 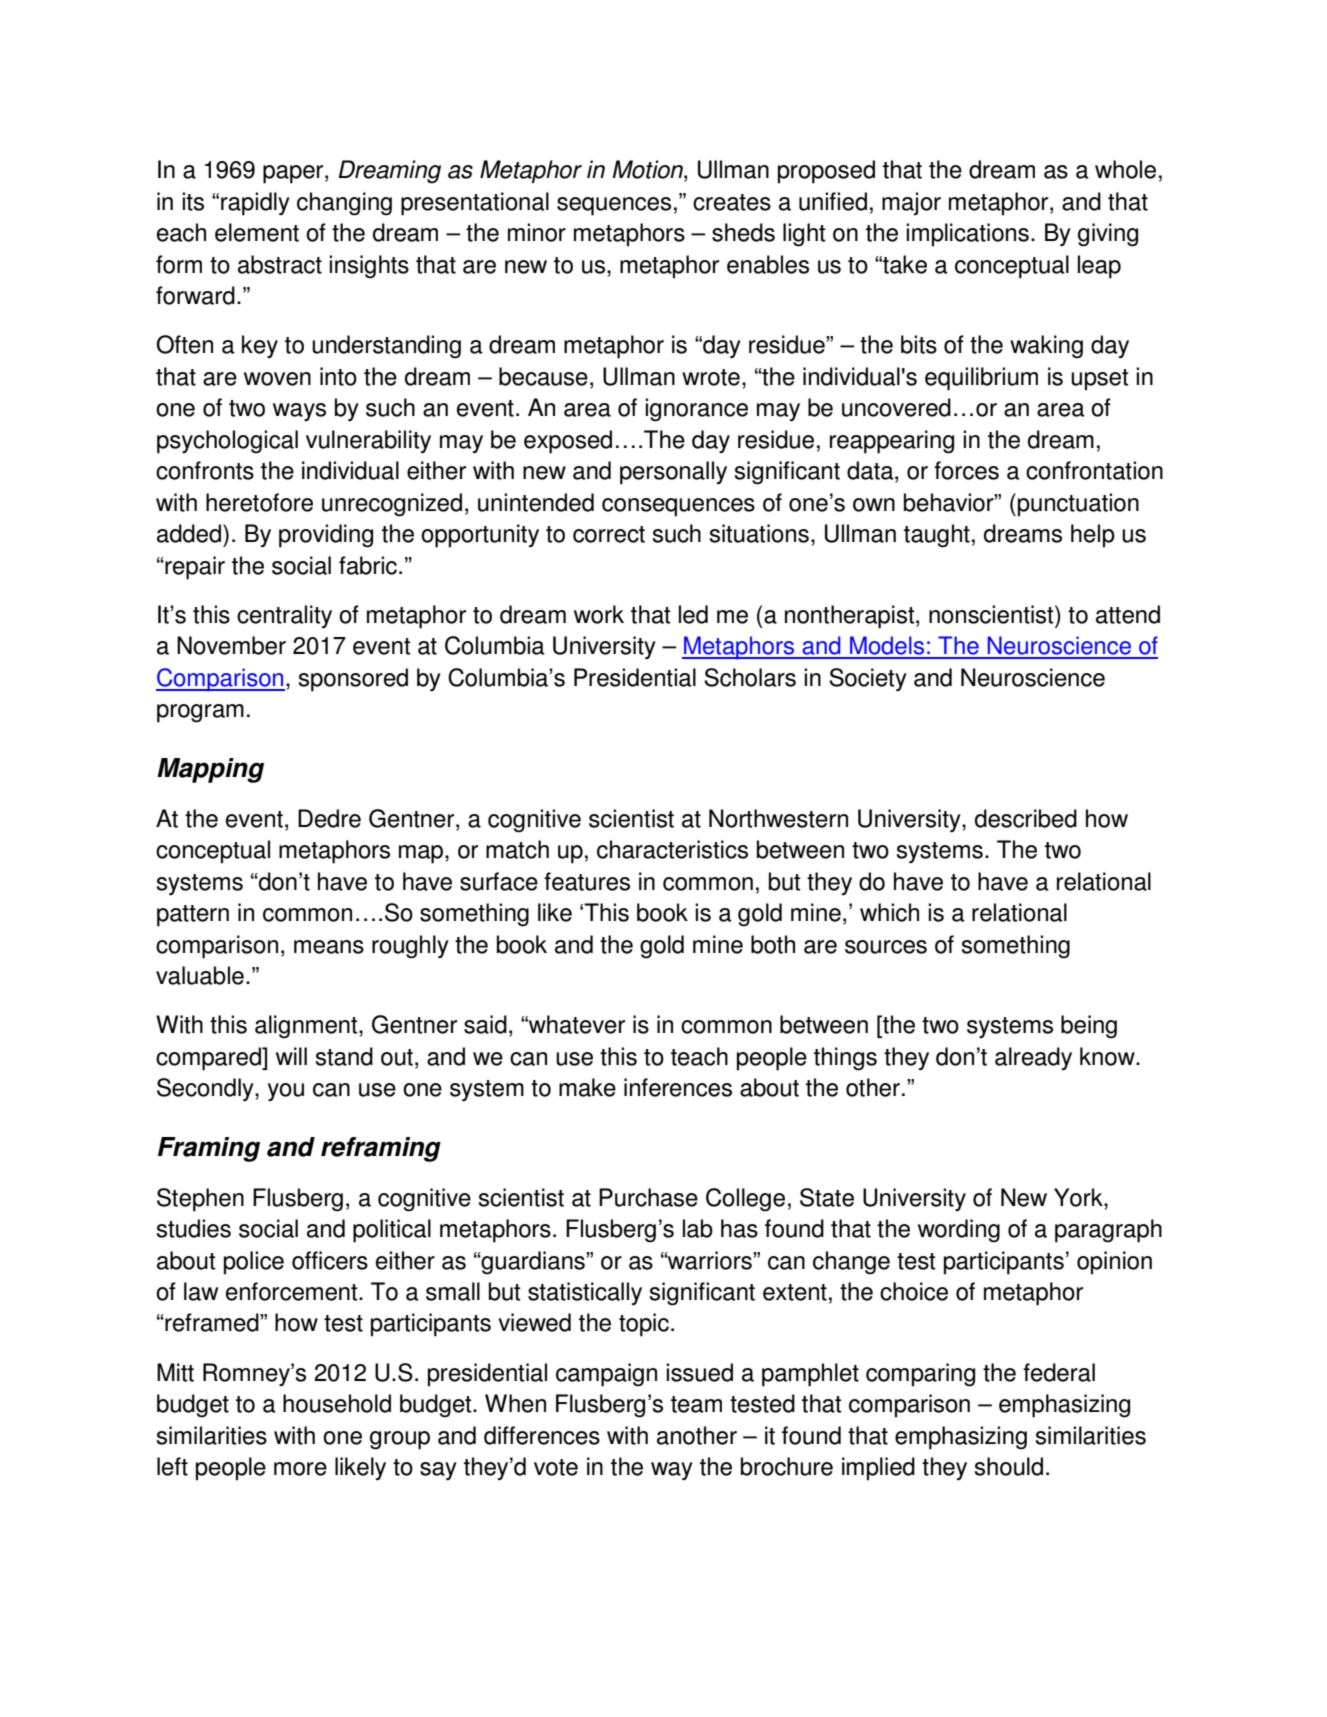 What do you see at coordinates (259, 502) in the screenshot?
I see `heretofore` at bounding box center [259, 502].
